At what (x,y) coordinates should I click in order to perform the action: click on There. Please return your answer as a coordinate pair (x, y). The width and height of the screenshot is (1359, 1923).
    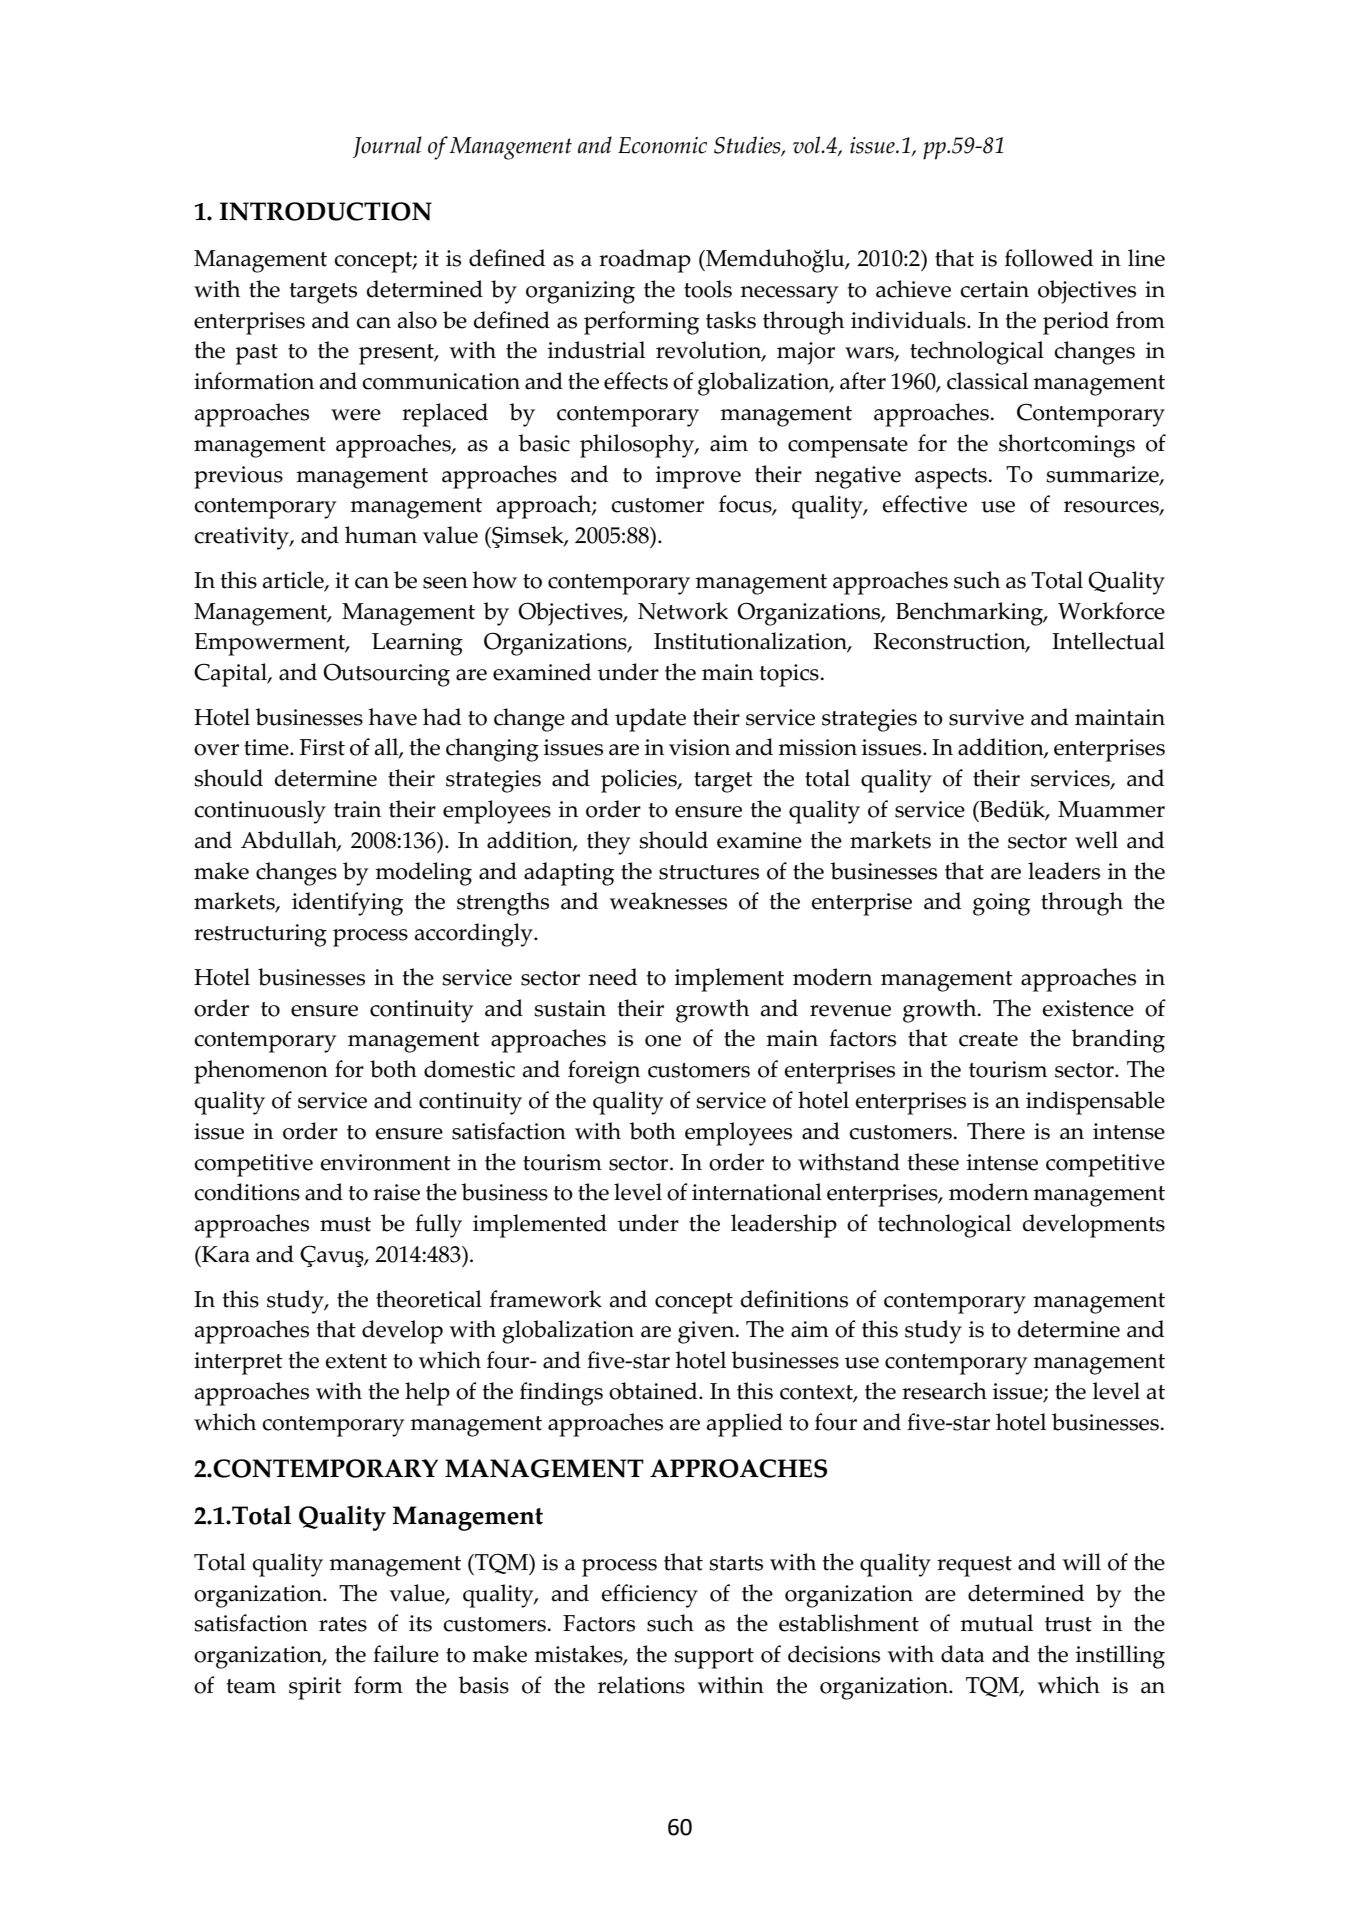
    Looking at the image, I should click on (996, 1131).
